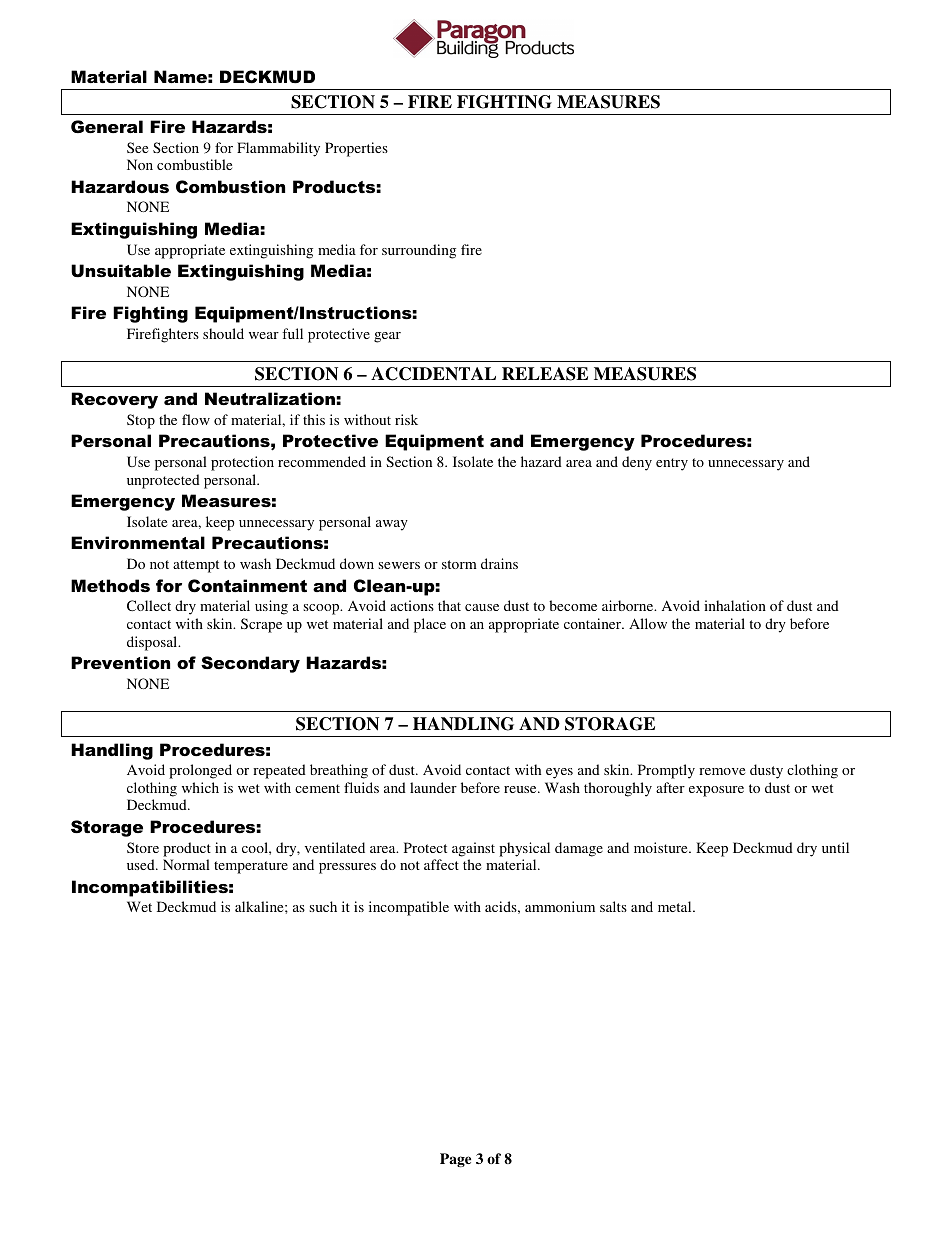  I want to click on flow, so click(196, 419).
